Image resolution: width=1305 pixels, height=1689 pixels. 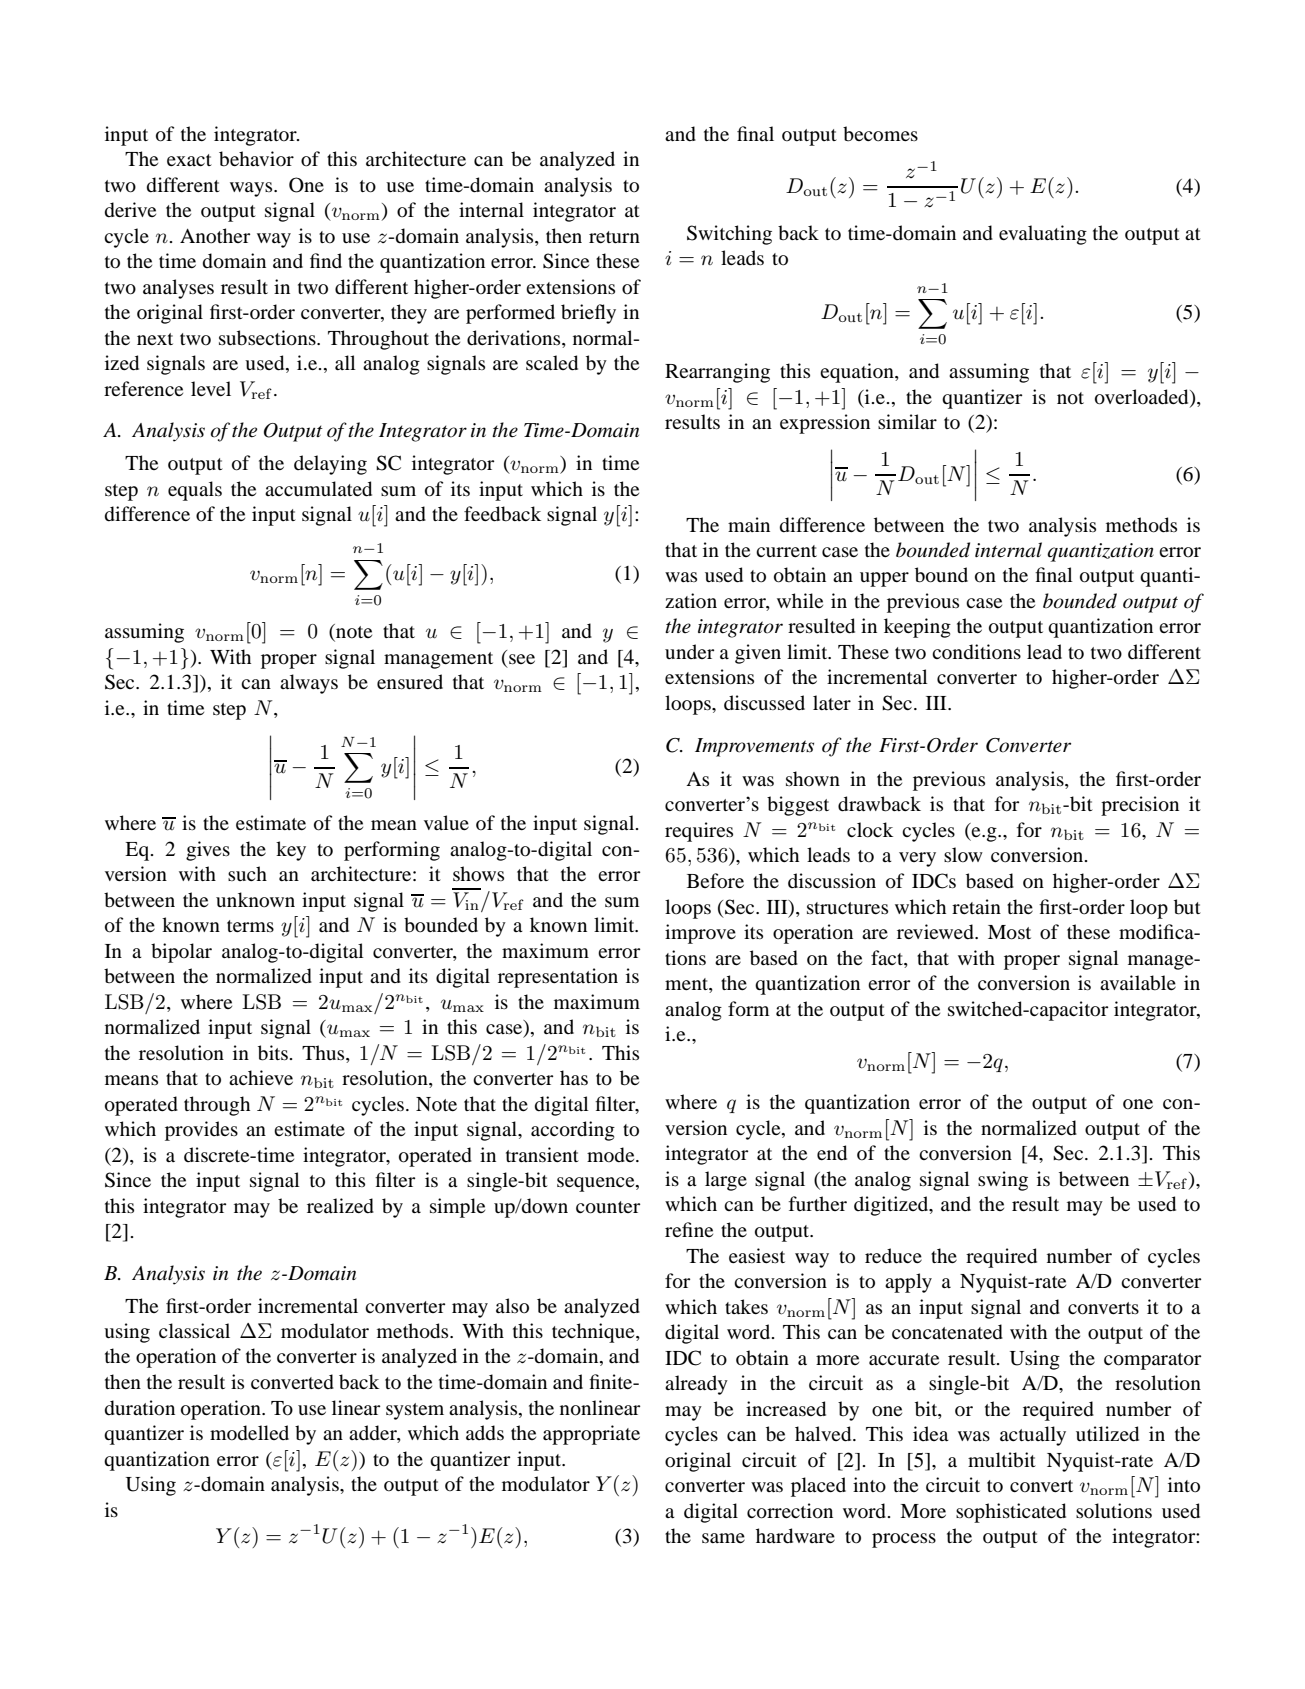 What do you see at coordinates (1143, 398) in the screenshot?
I see `overloaded` at bounding box center [1143, 398].
